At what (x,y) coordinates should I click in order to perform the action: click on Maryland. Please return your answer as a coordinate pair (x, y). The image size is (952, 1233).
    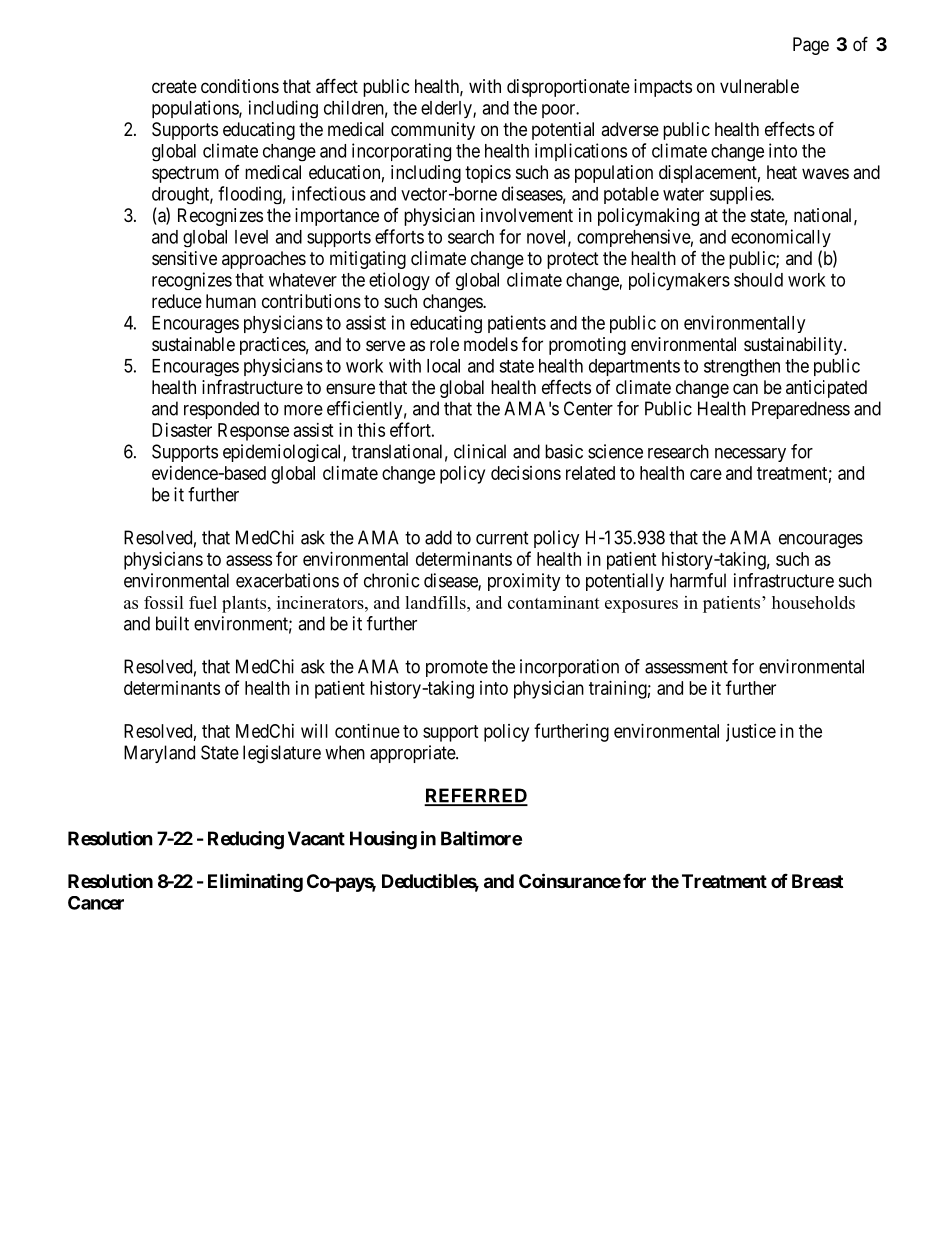
    Looking at the image, I should click on (159, 754).
